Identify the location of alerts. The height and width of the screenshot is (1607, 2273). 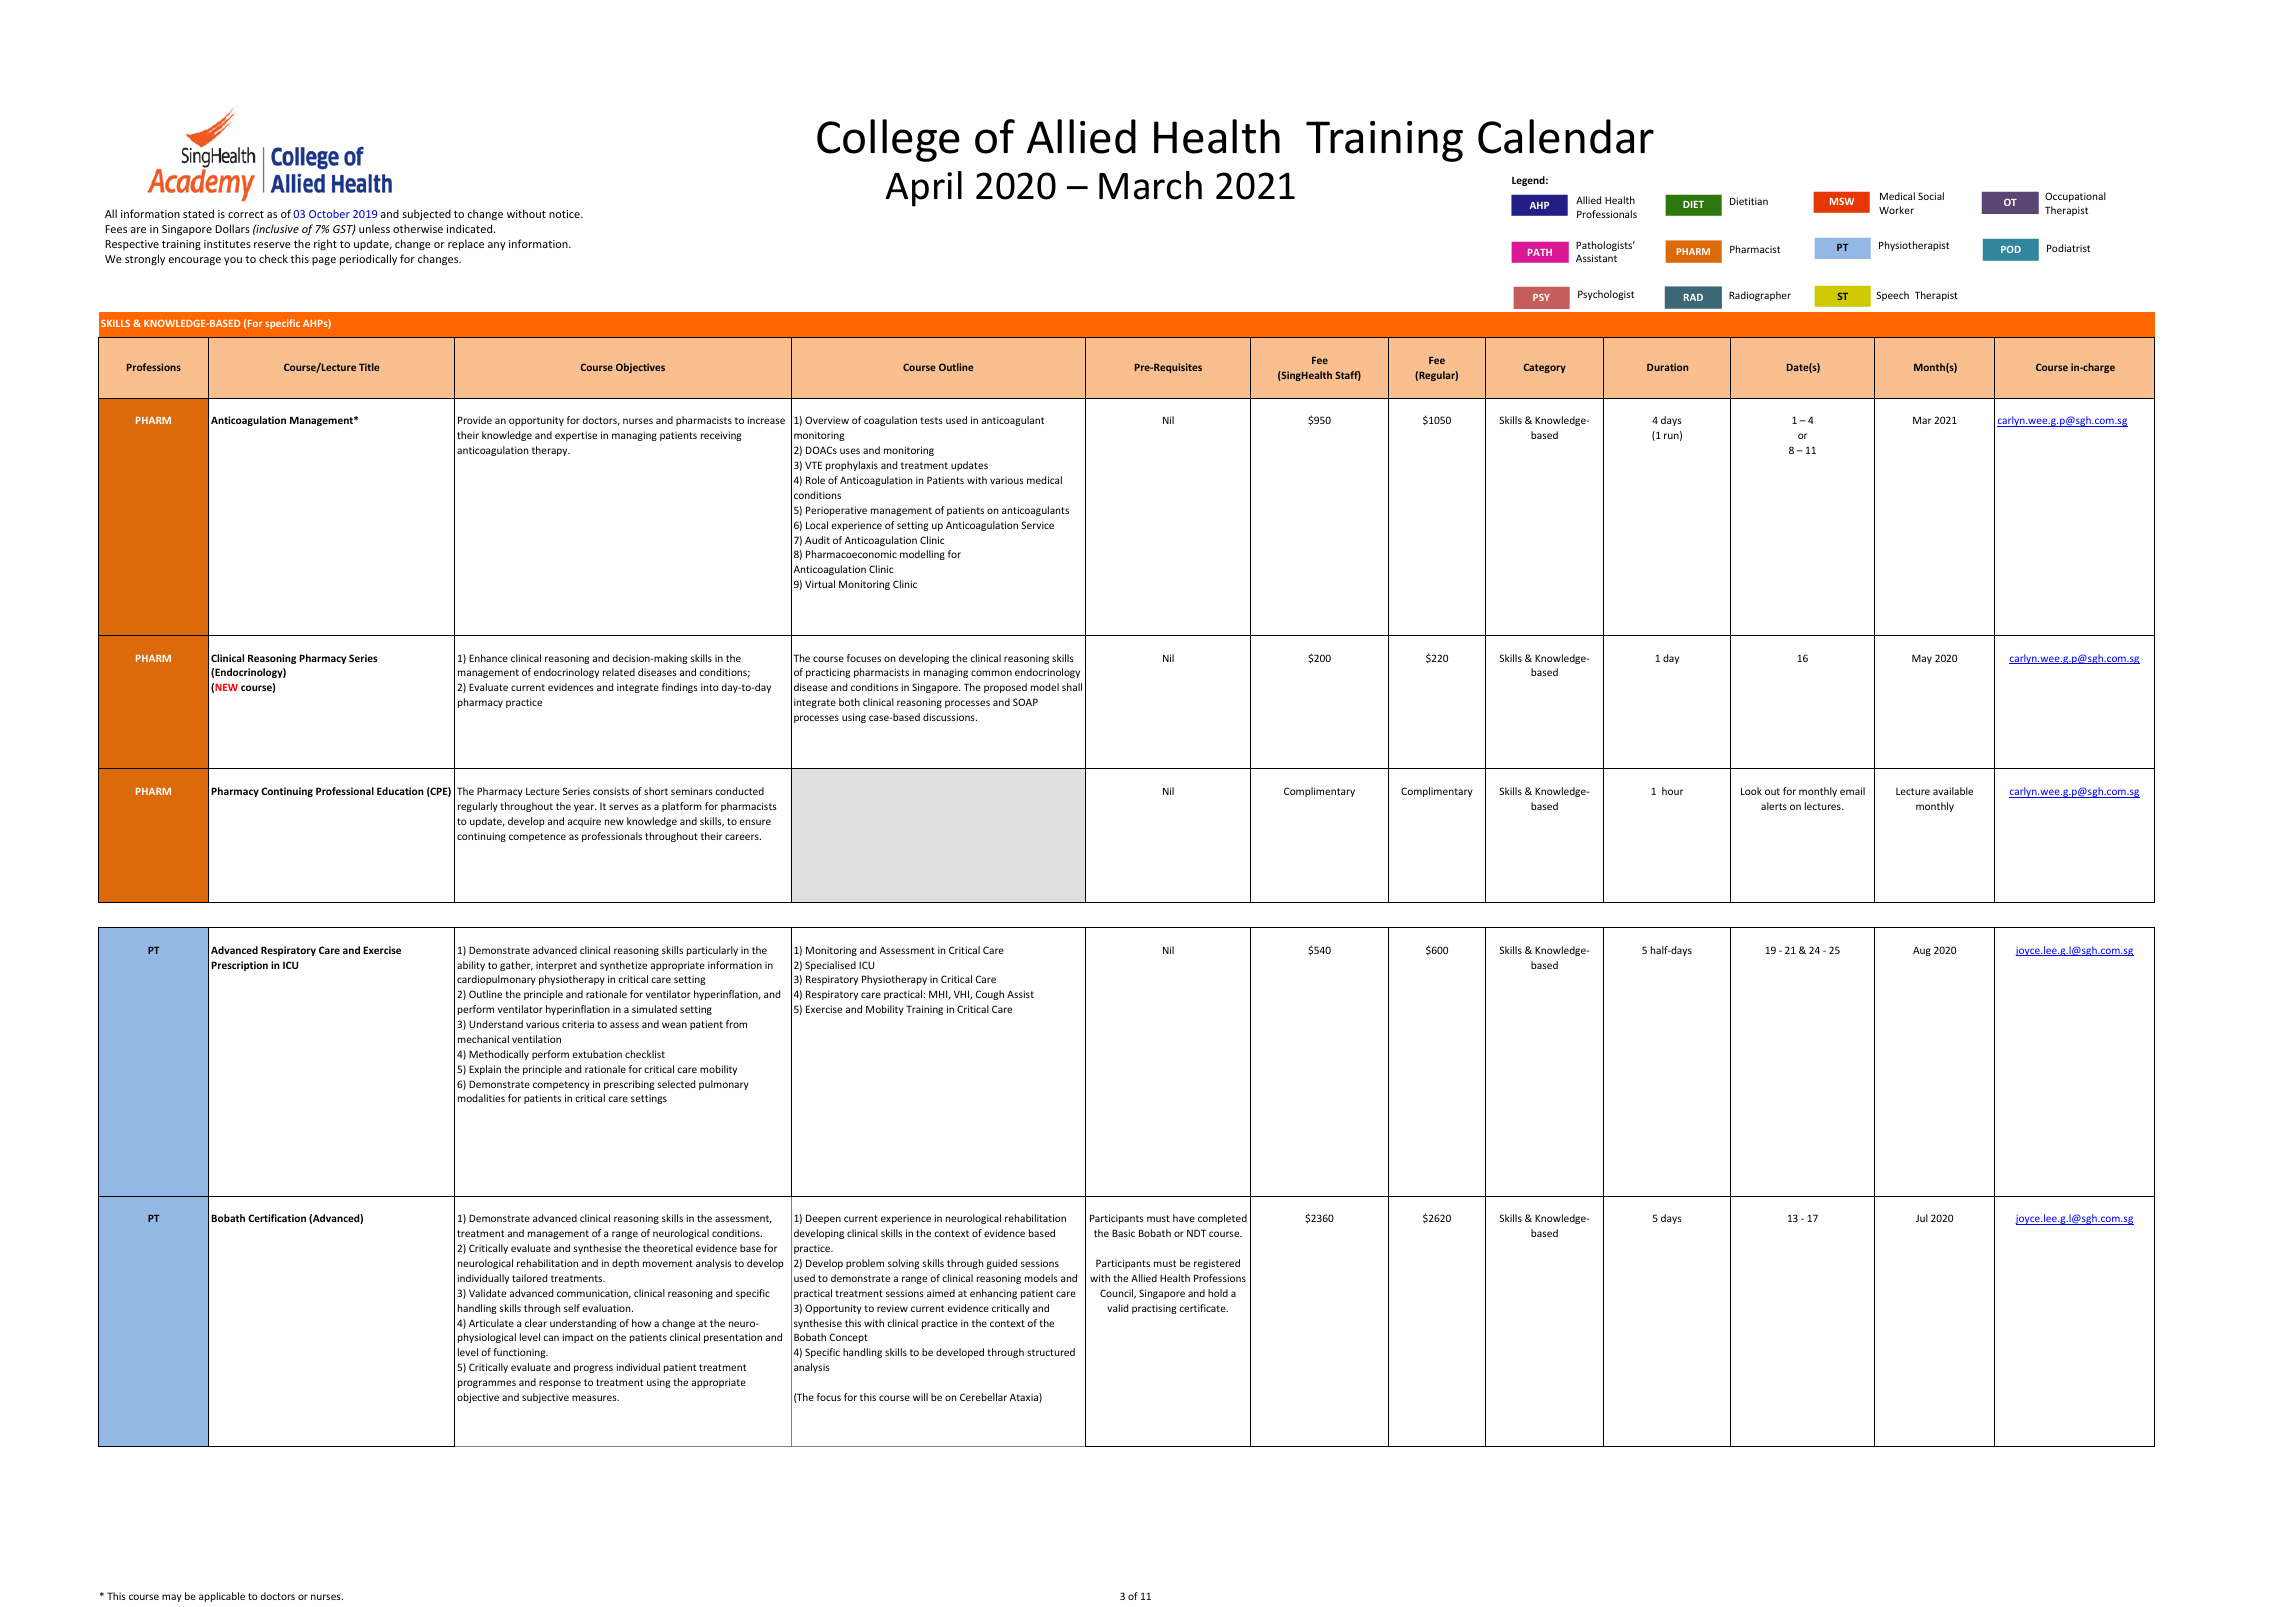
(1774, 806).
